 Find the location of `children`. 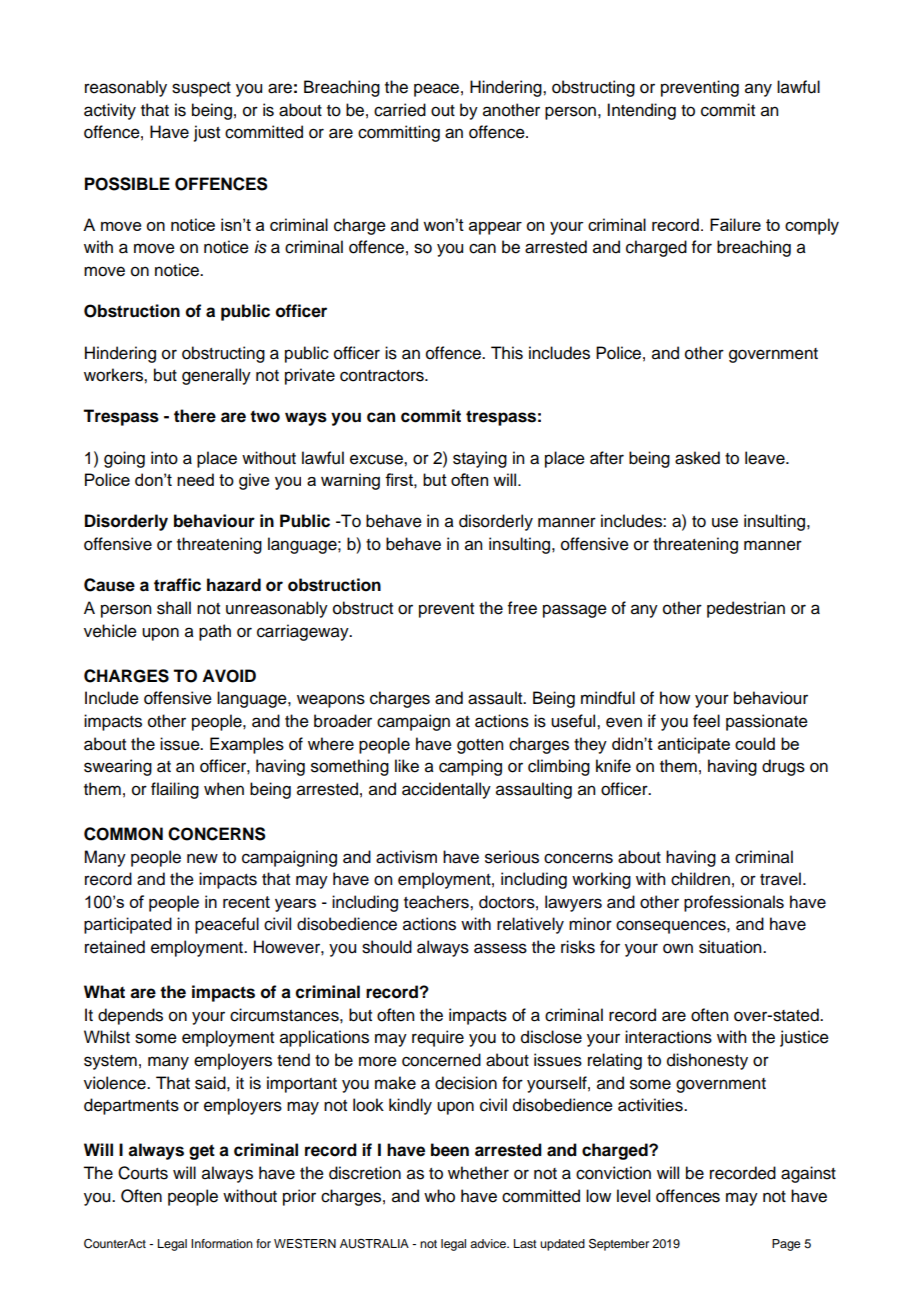

children is located at coordinates (700, 879).
